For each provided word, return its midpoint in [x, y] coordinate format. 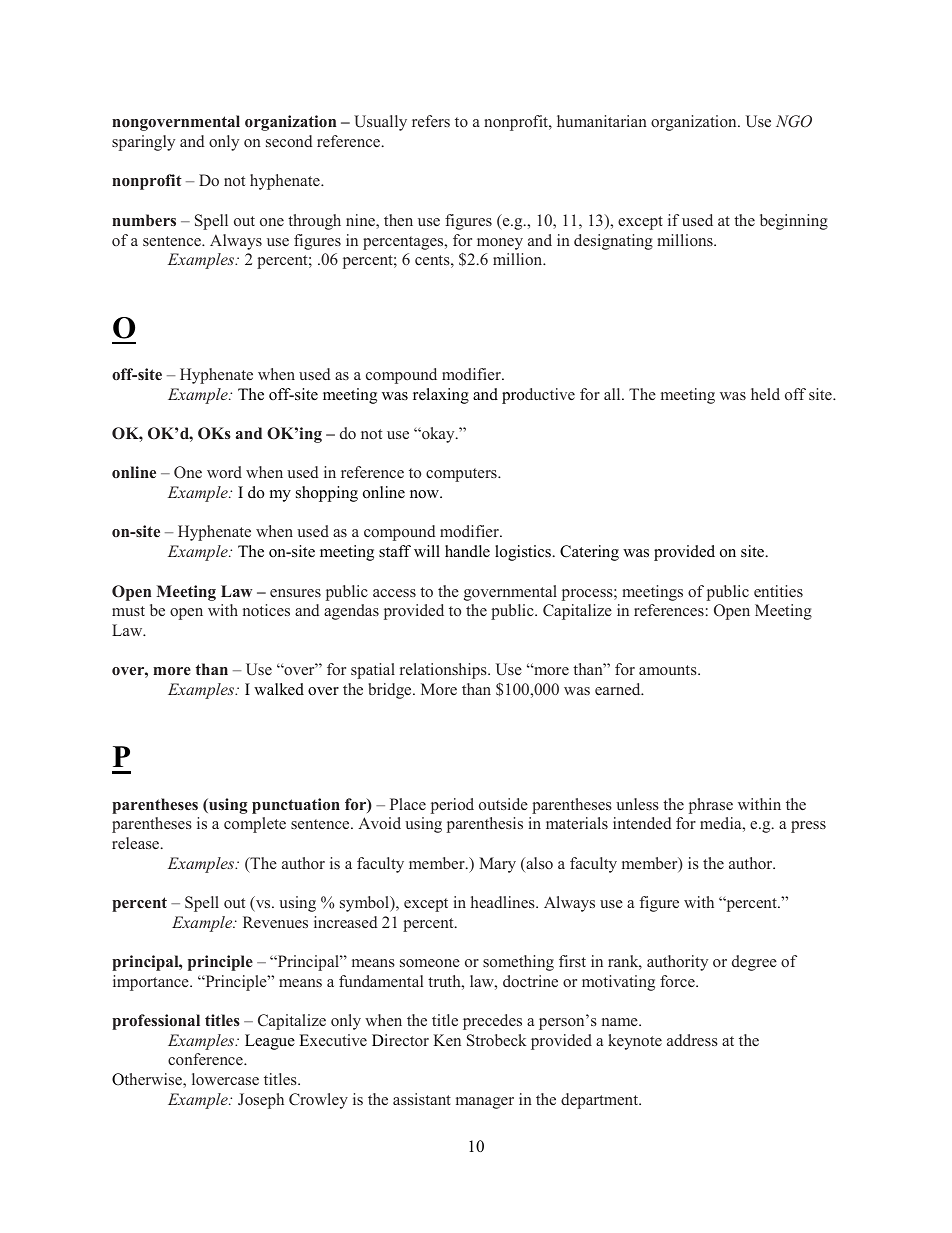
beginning [794, 222]
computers [462, 475]
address [692, 1040]
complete [255, 825]
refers [431, 121]
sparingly [143, 143]
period [452, 806]
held [765, 394]
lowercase [225, 1079]
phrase [711, 806]
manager [485, 1103]
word [224, 472]
